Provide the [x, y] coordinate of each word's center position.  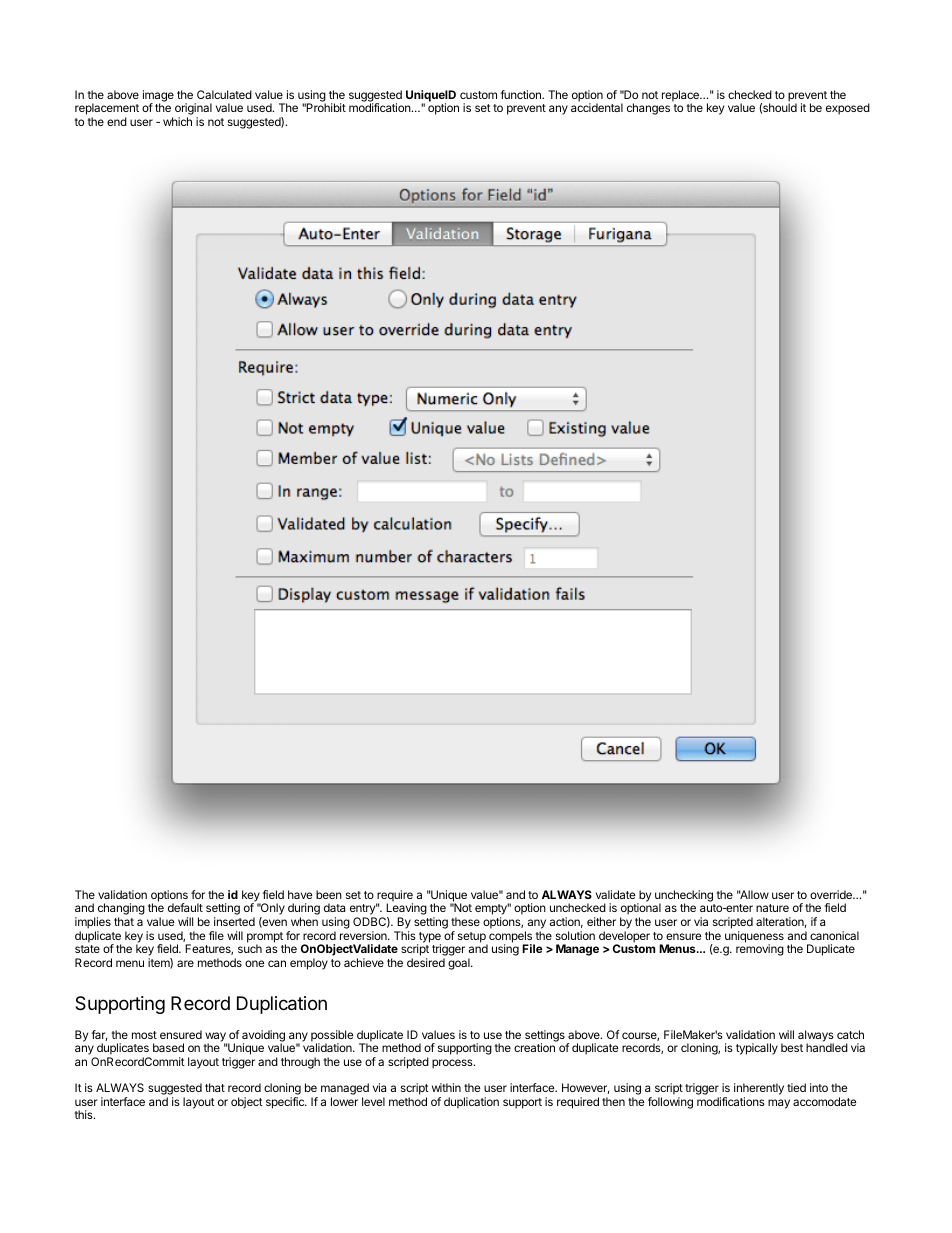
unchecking [684, 897]
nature [772, 908]
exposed [848, 109]
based [168, 1047]
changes [648, 109]
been [329, 894]
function [522, 94]
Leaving [406, 910]
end [117, 121]
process [453, 1064]
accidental [597, 107]
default [185, 907]
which [177, 121]
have [300, 894]
